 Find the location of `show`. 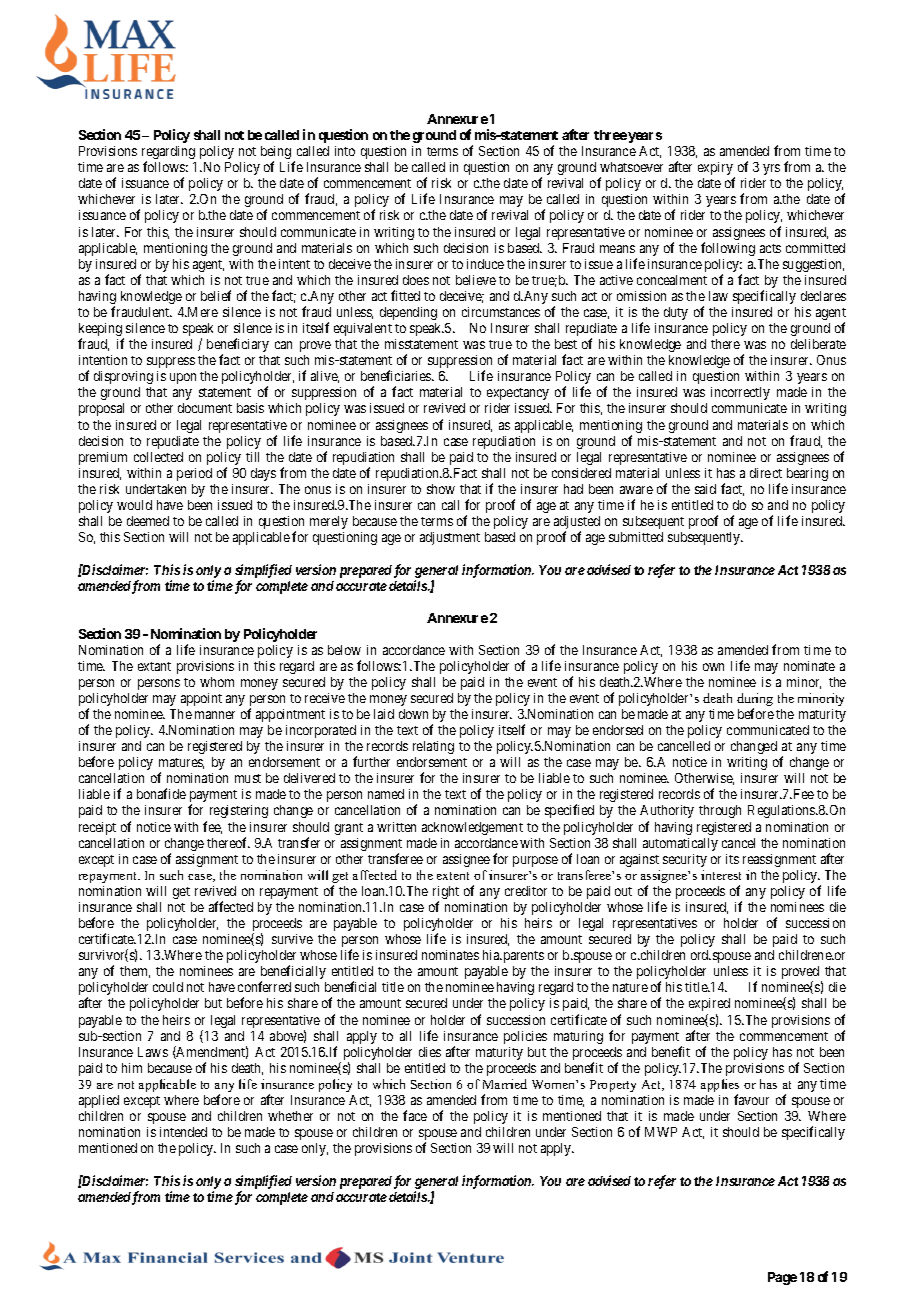

show is located at coordinates (441, 489).
